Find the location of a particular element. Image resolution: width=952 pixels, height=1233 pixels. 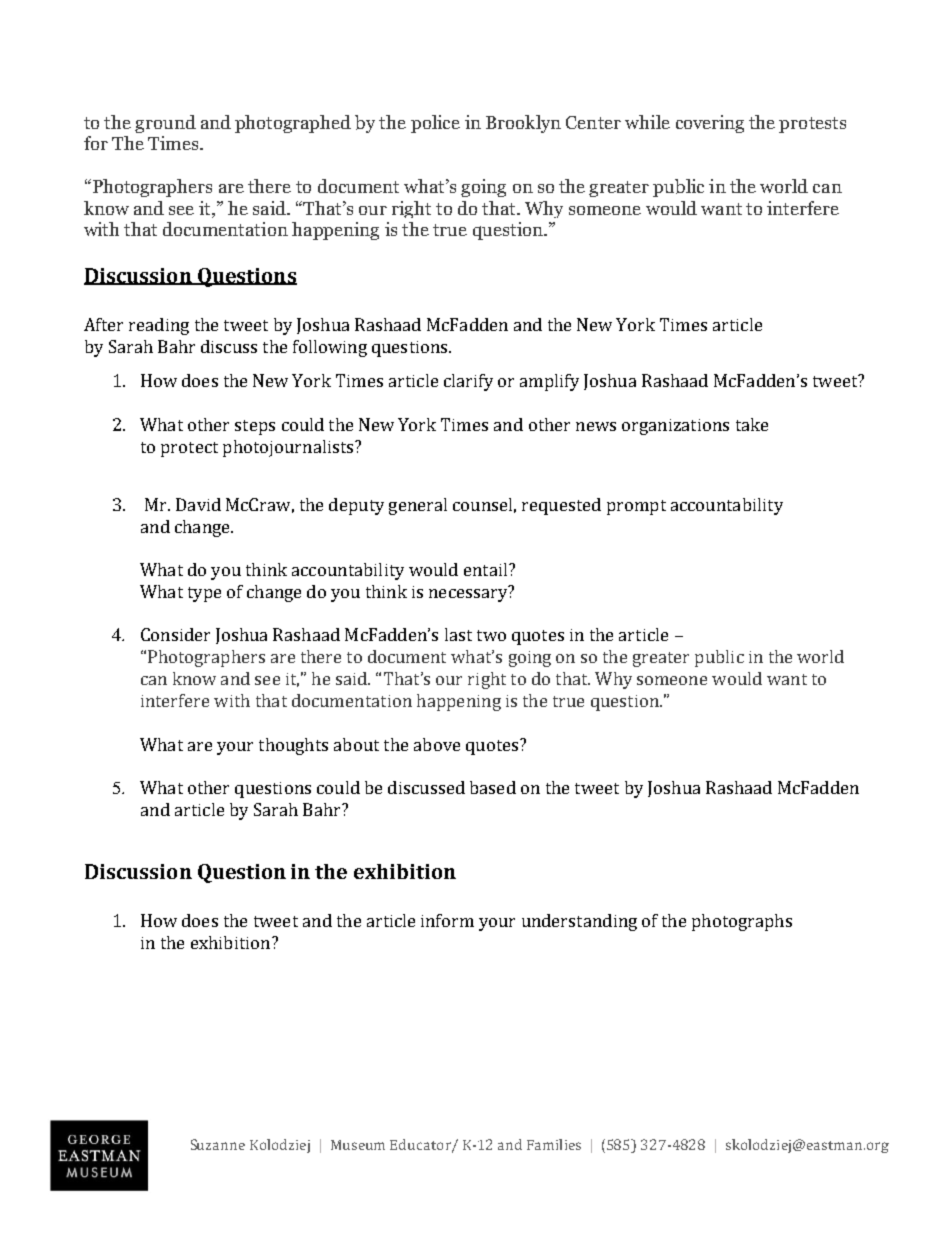

Consider is located at coordinates (175, 634).
